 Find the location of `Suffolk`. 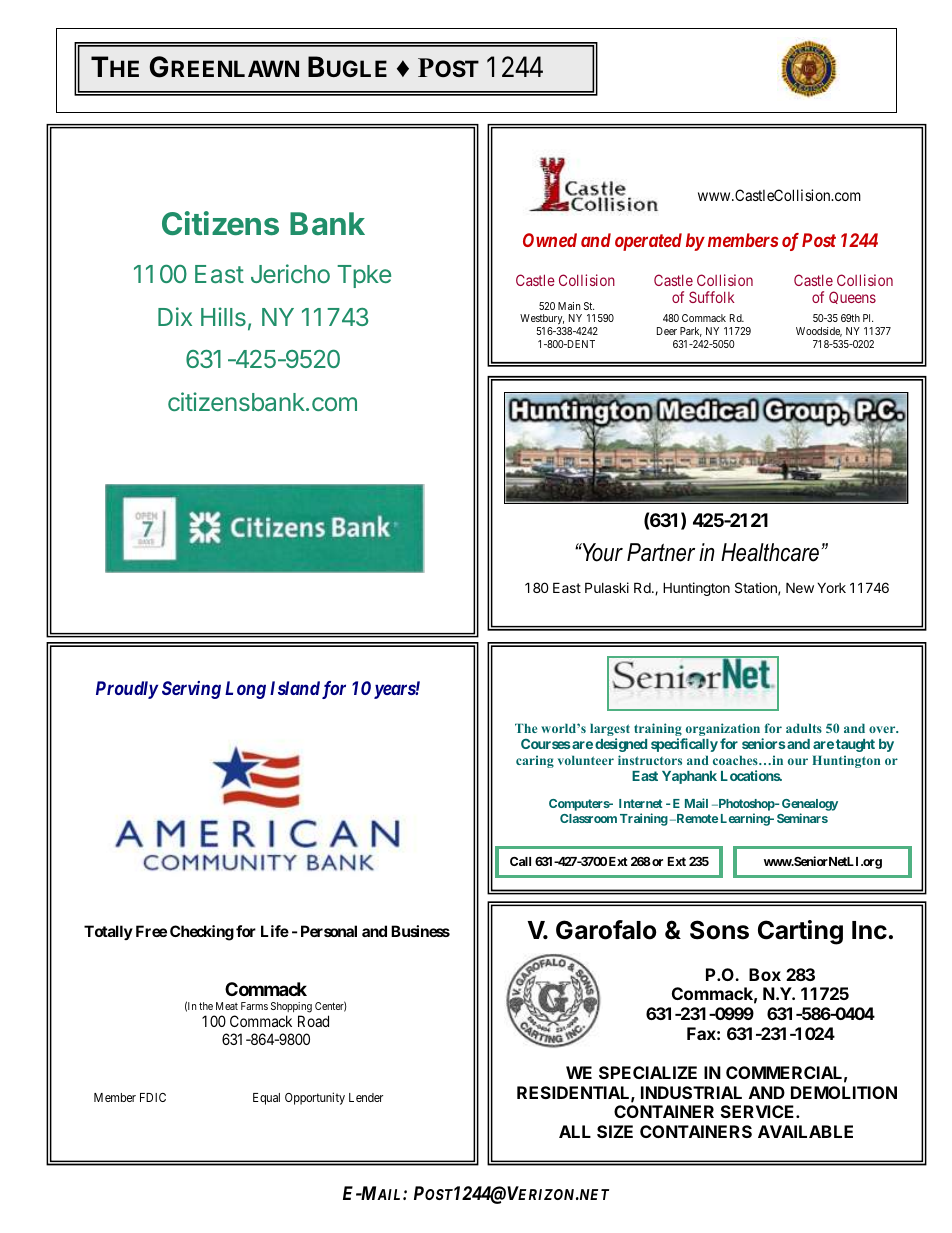

Suffolk is located at coordinates (712, 297).
